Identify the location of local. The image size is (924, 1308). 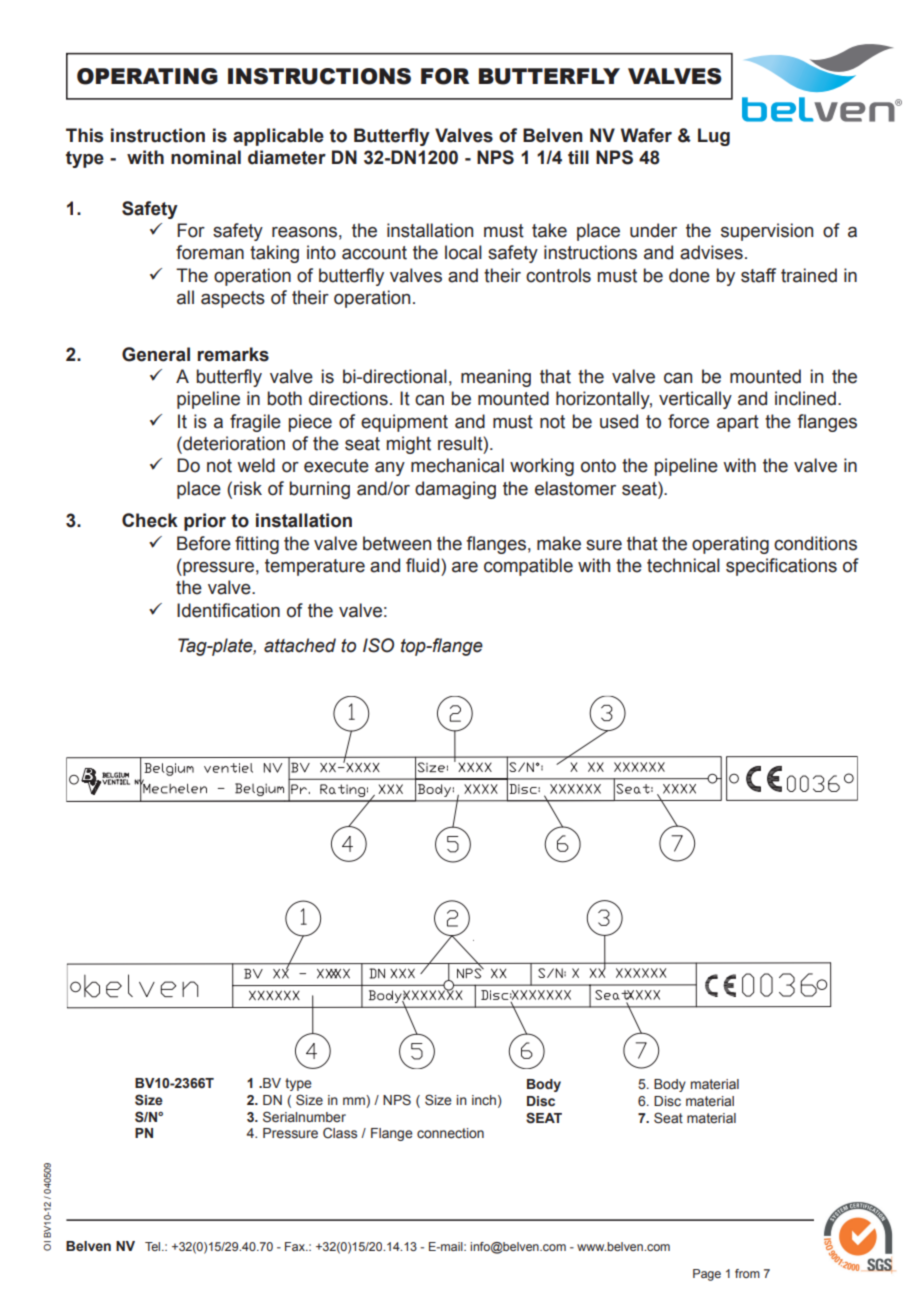
(463, 252).
